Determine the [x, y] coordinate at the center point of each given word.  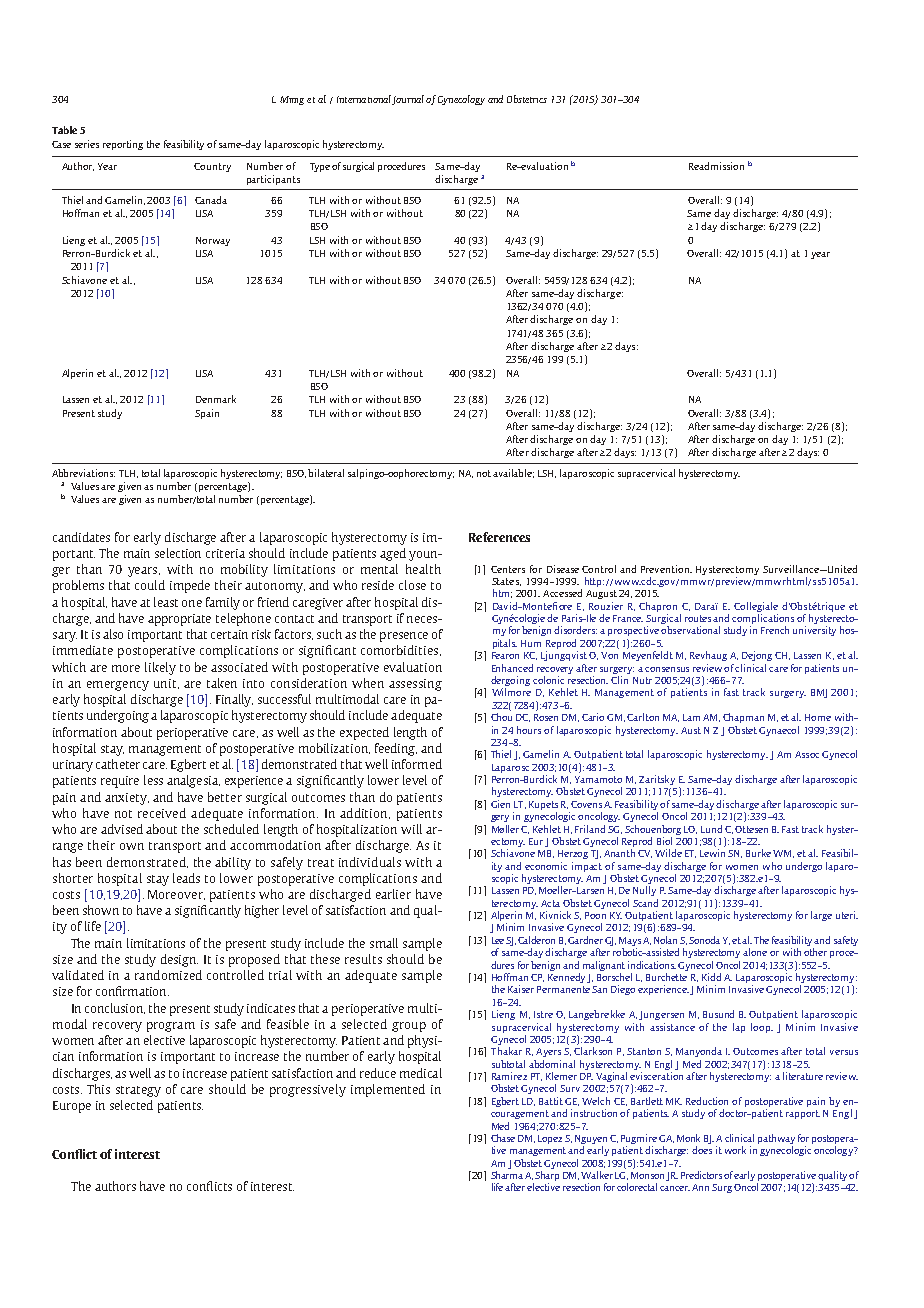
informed [417, 764]
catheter [118, 764]
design [179, 960]
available [513, 473]
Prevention [666, 569]
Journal [408, 100]
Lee [499, 940]
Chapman [743, 718]
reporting [123, 145]
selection [178, 553]
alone [755, 952]
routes [699, 618]
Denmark [216, 399]
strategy [138, 1091]
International [364, 99]
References [499, 537]
